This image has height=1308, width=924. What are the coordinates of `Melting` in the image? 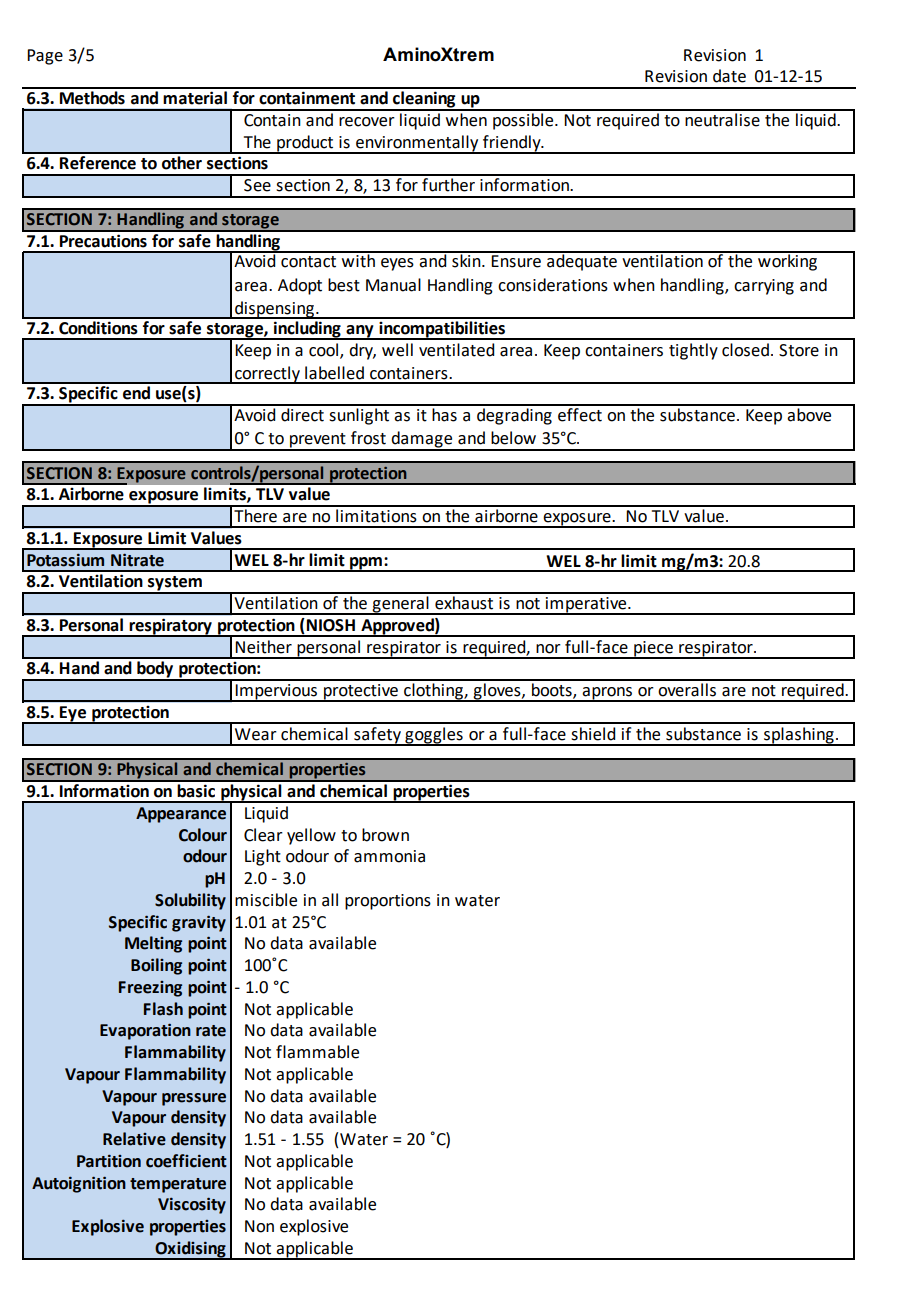 It's located at (153, 944).
